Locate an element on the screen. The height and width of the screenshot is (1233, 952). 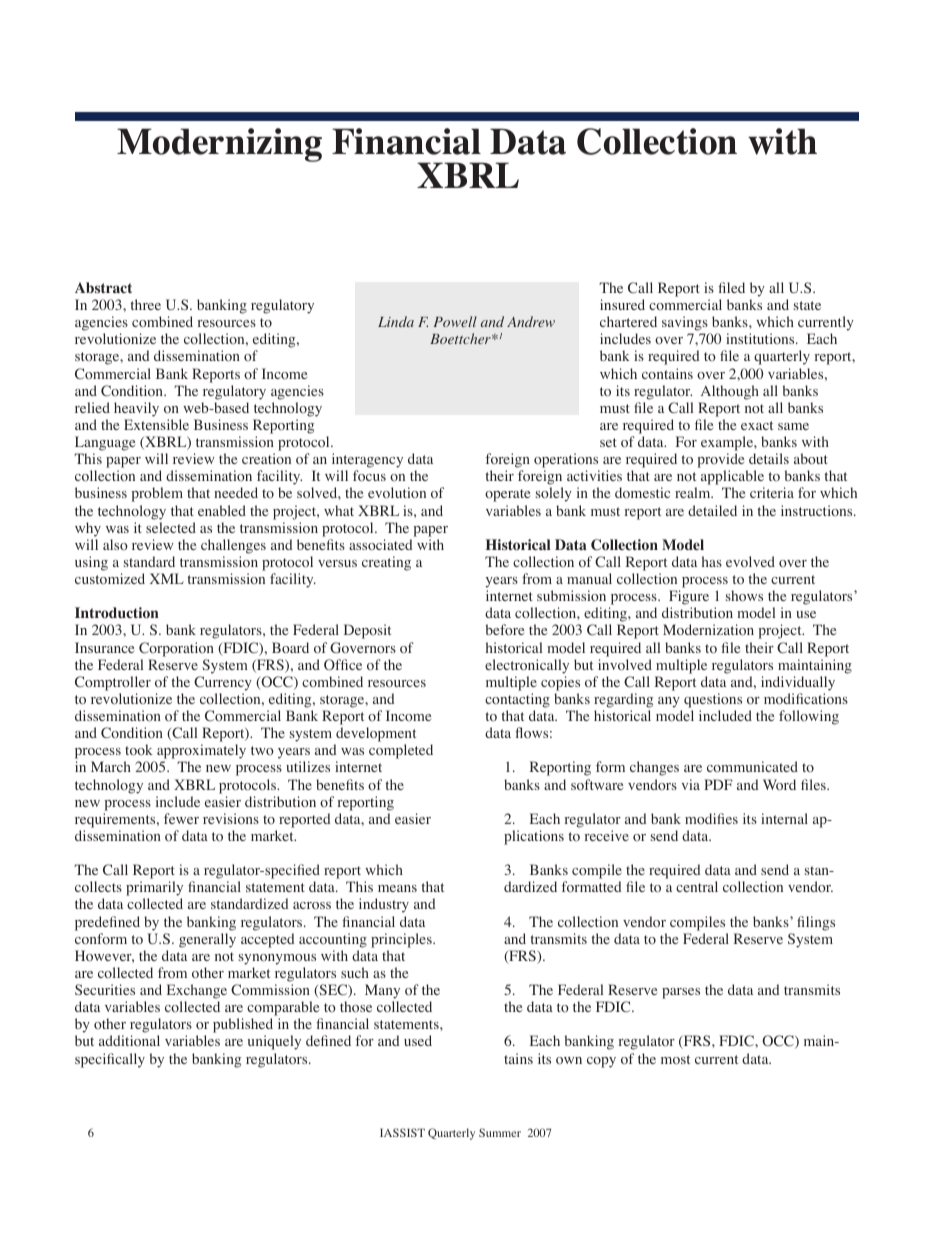
Modernizing is located at coordinates (219, 145).
